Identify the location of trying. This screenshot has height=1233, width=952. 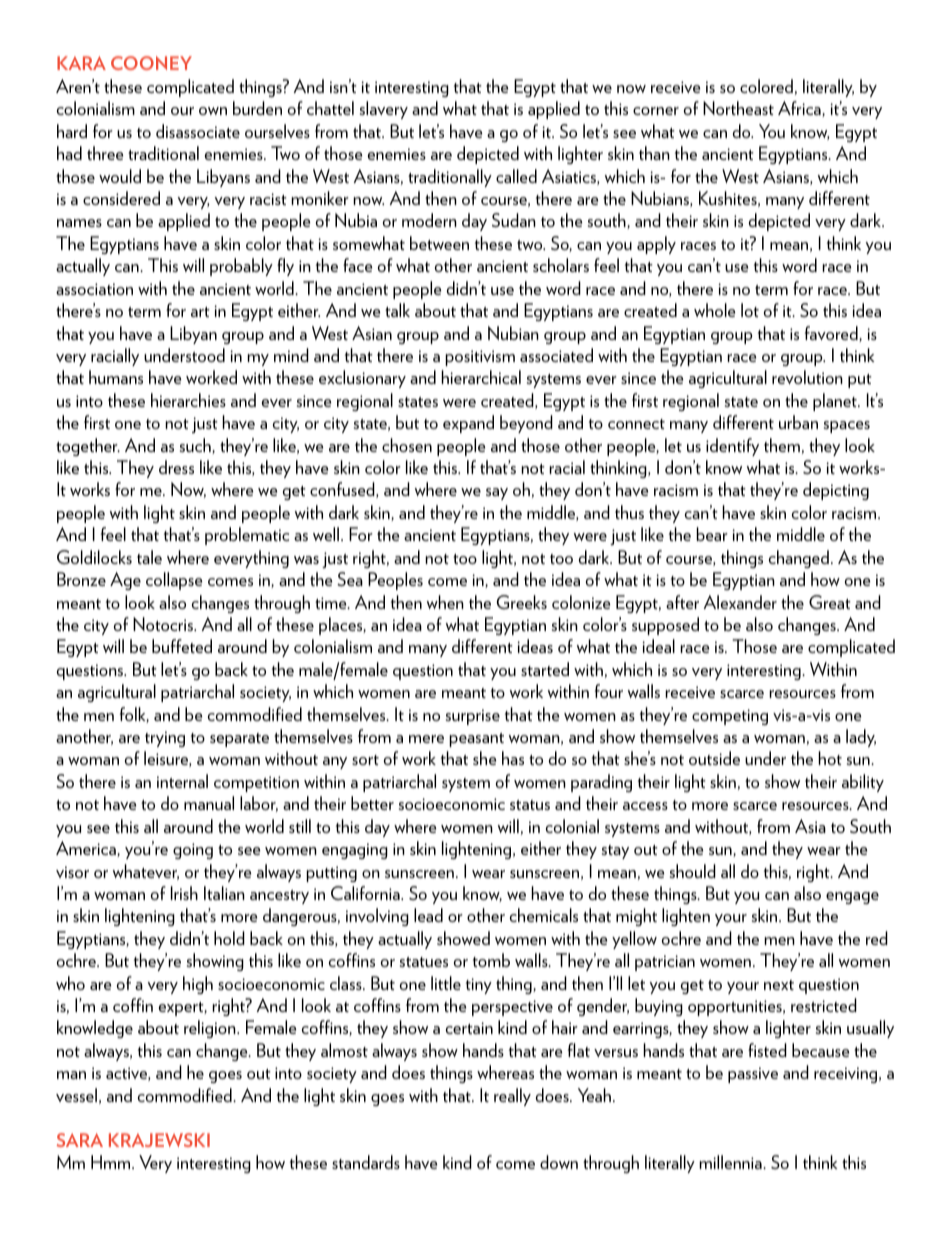
(165, 739).
